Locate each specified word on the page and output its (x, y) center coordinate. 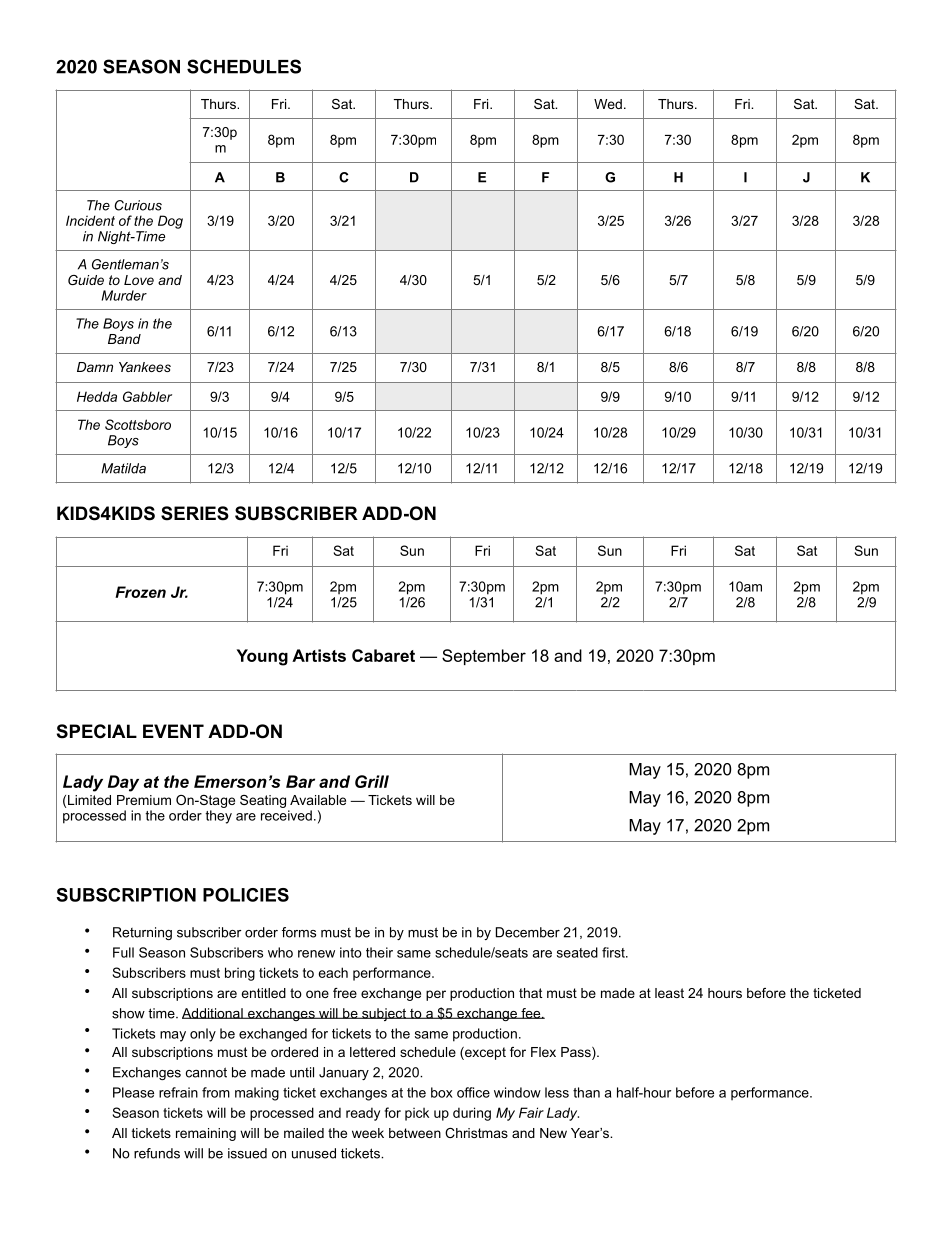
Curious (138, 205)
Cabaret (383, 655)
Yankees (145, 367)
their (379, 952)
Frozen (140, 592)
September (484, 657)
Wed (608, 104)
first (614, 952)
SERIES (195, 513)
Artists (319, 655)
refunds (157, 1153)
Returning (142, 933)
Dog (170, 222)
